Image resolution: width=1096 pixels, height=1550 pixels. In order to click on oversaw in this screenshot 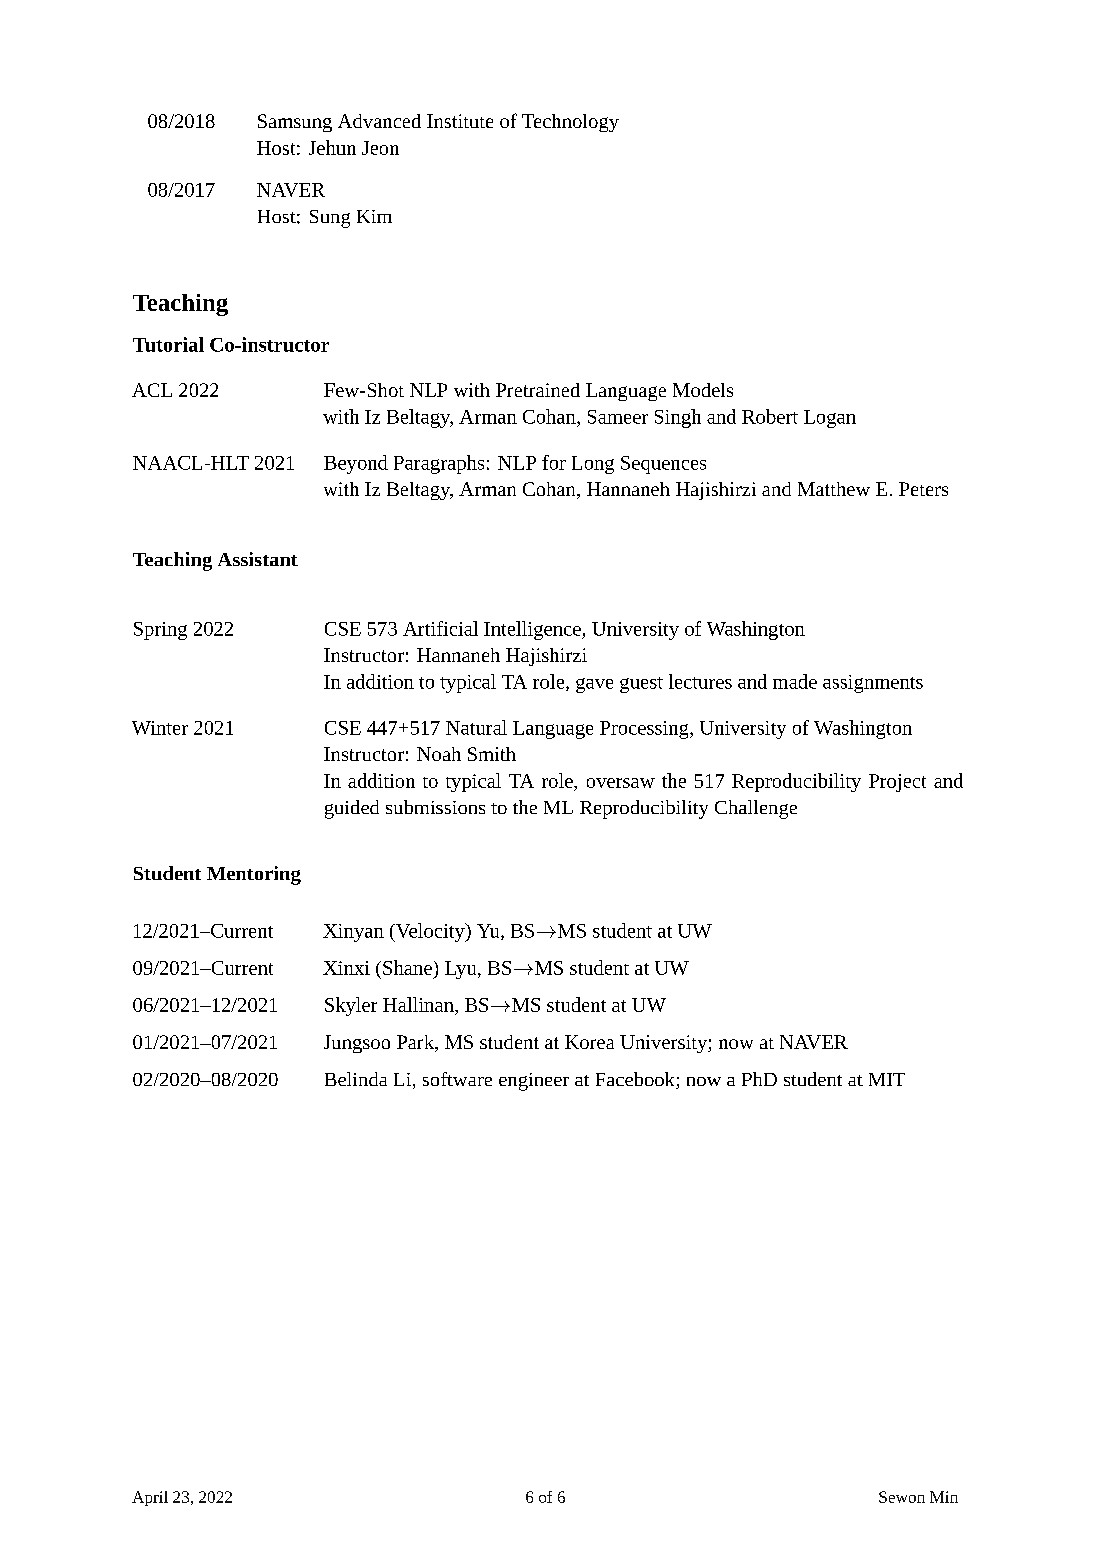, I will do `click(621, 783)`.
